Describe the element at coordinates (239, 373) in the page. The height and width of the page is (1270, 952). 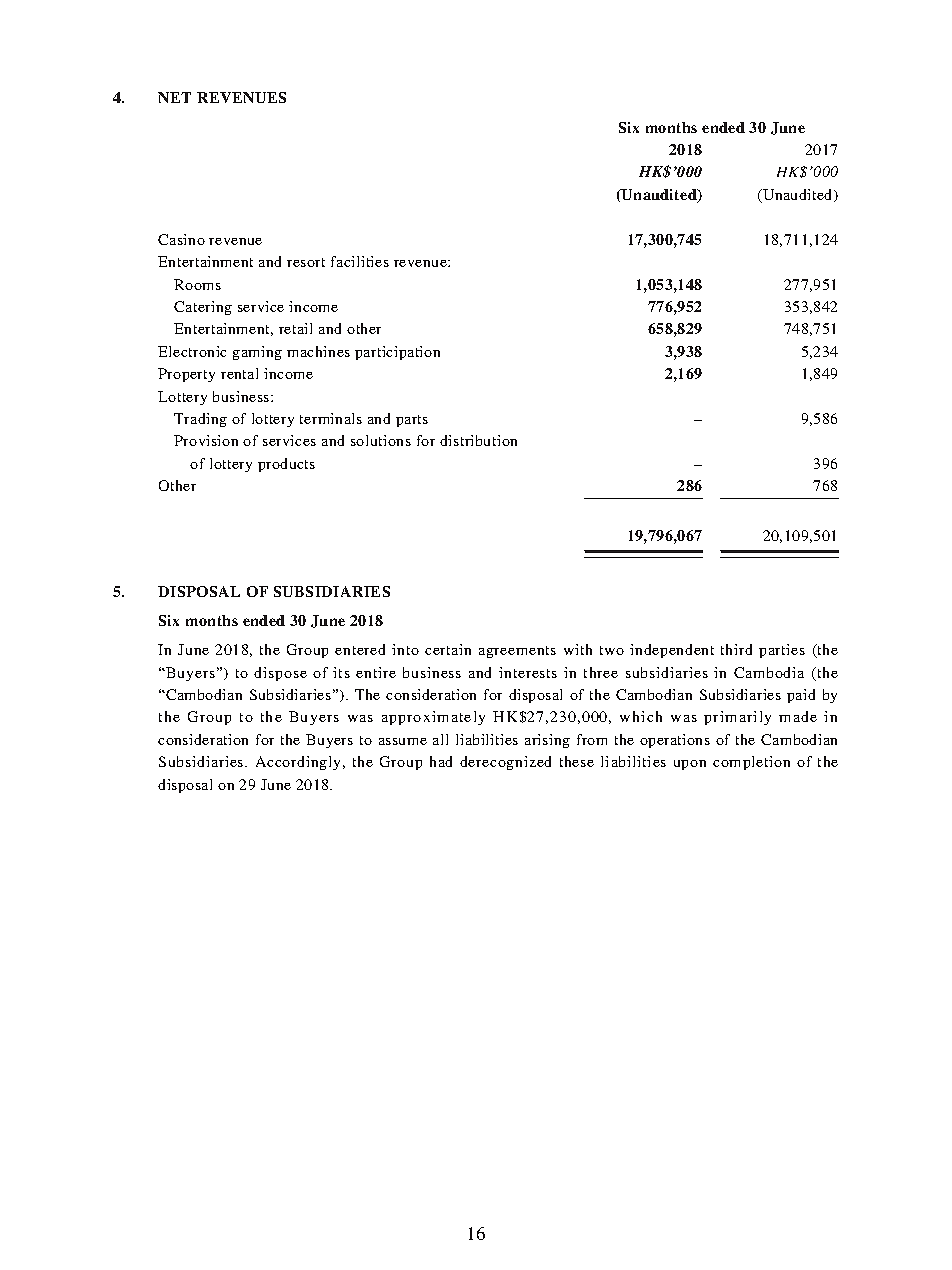
I see `rental` at that location.
